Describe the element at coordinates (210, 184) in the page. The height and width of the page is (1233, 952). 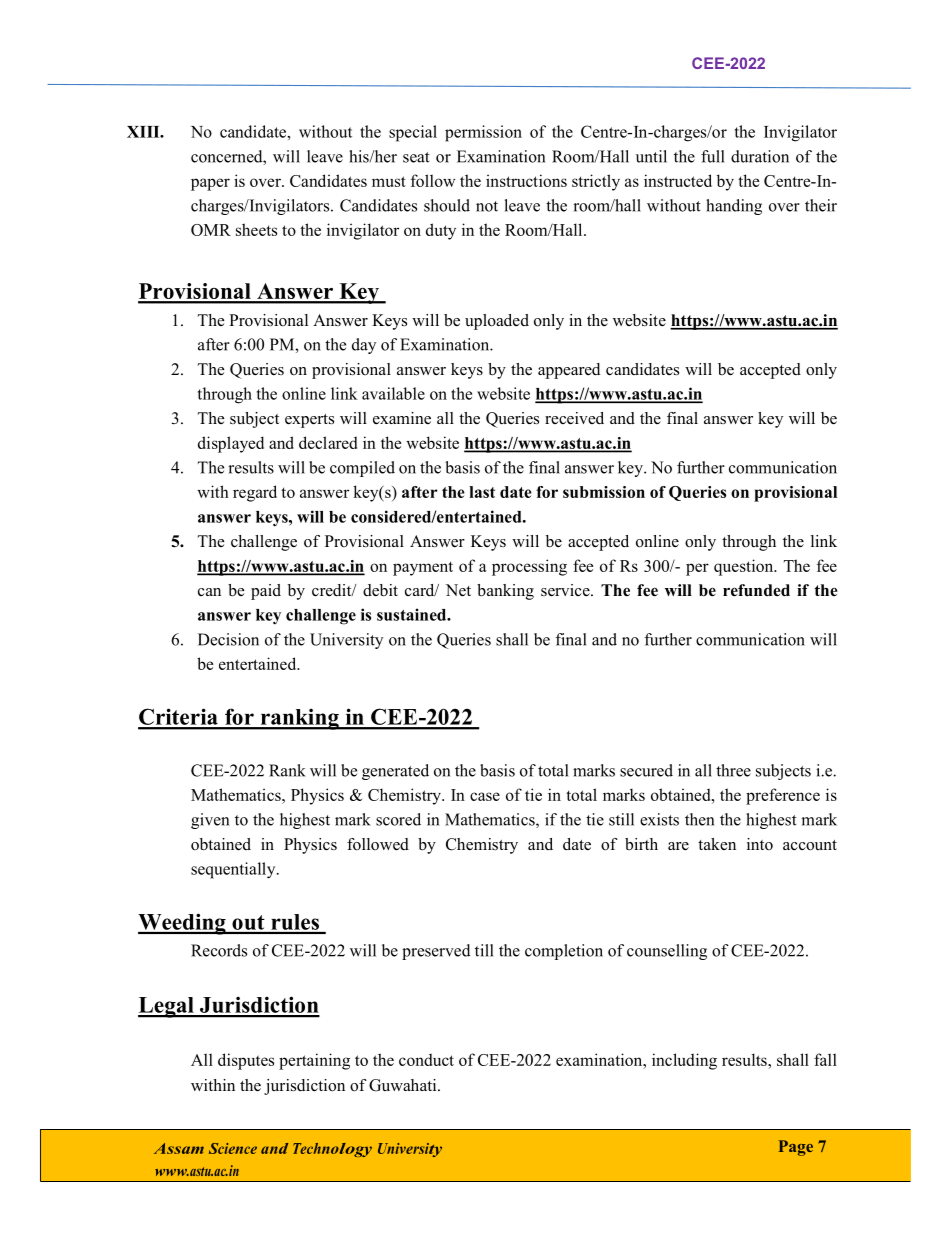
I see `paper` at that location.
